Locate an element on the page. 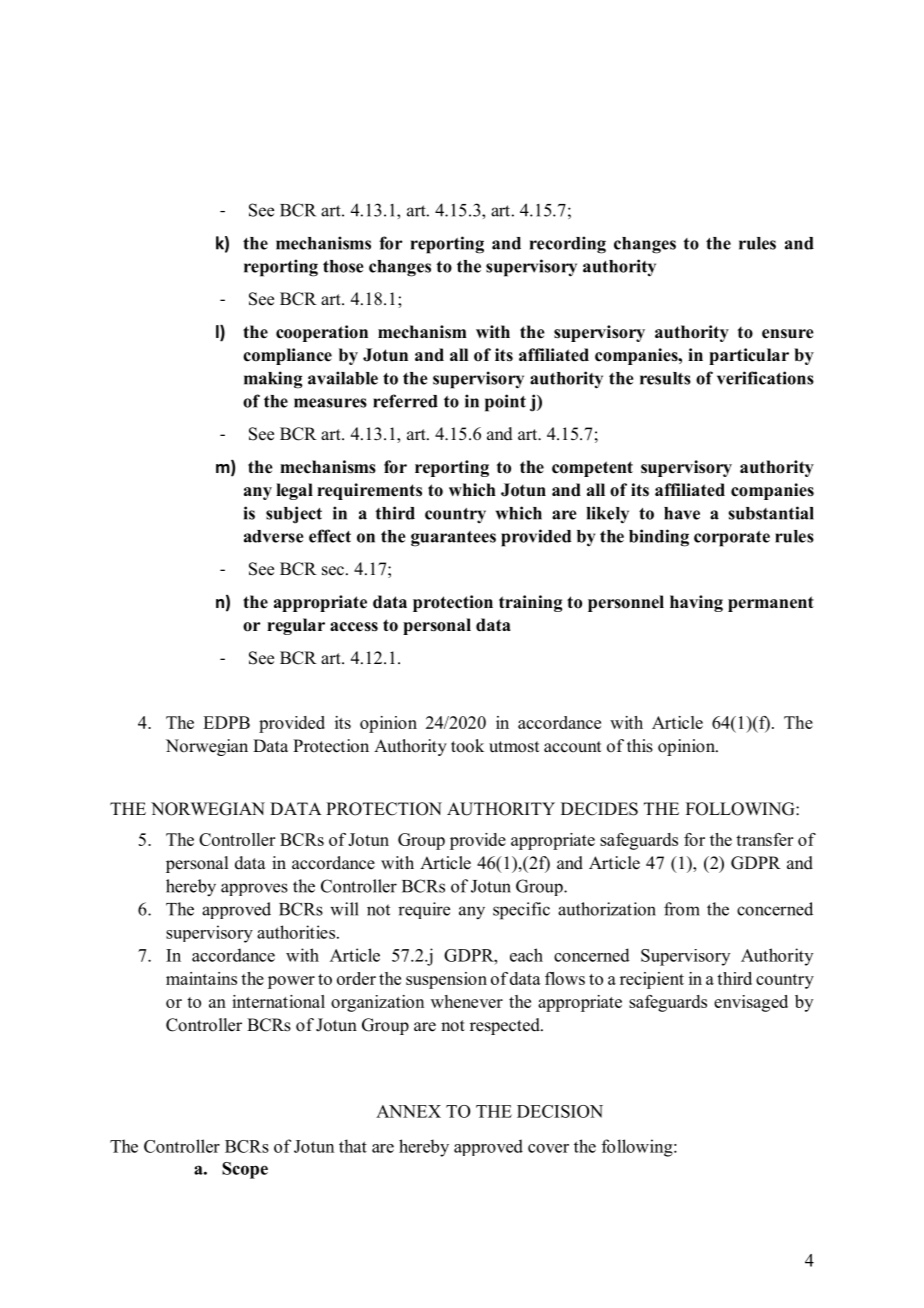  this is located at coordinates (640, 746).
